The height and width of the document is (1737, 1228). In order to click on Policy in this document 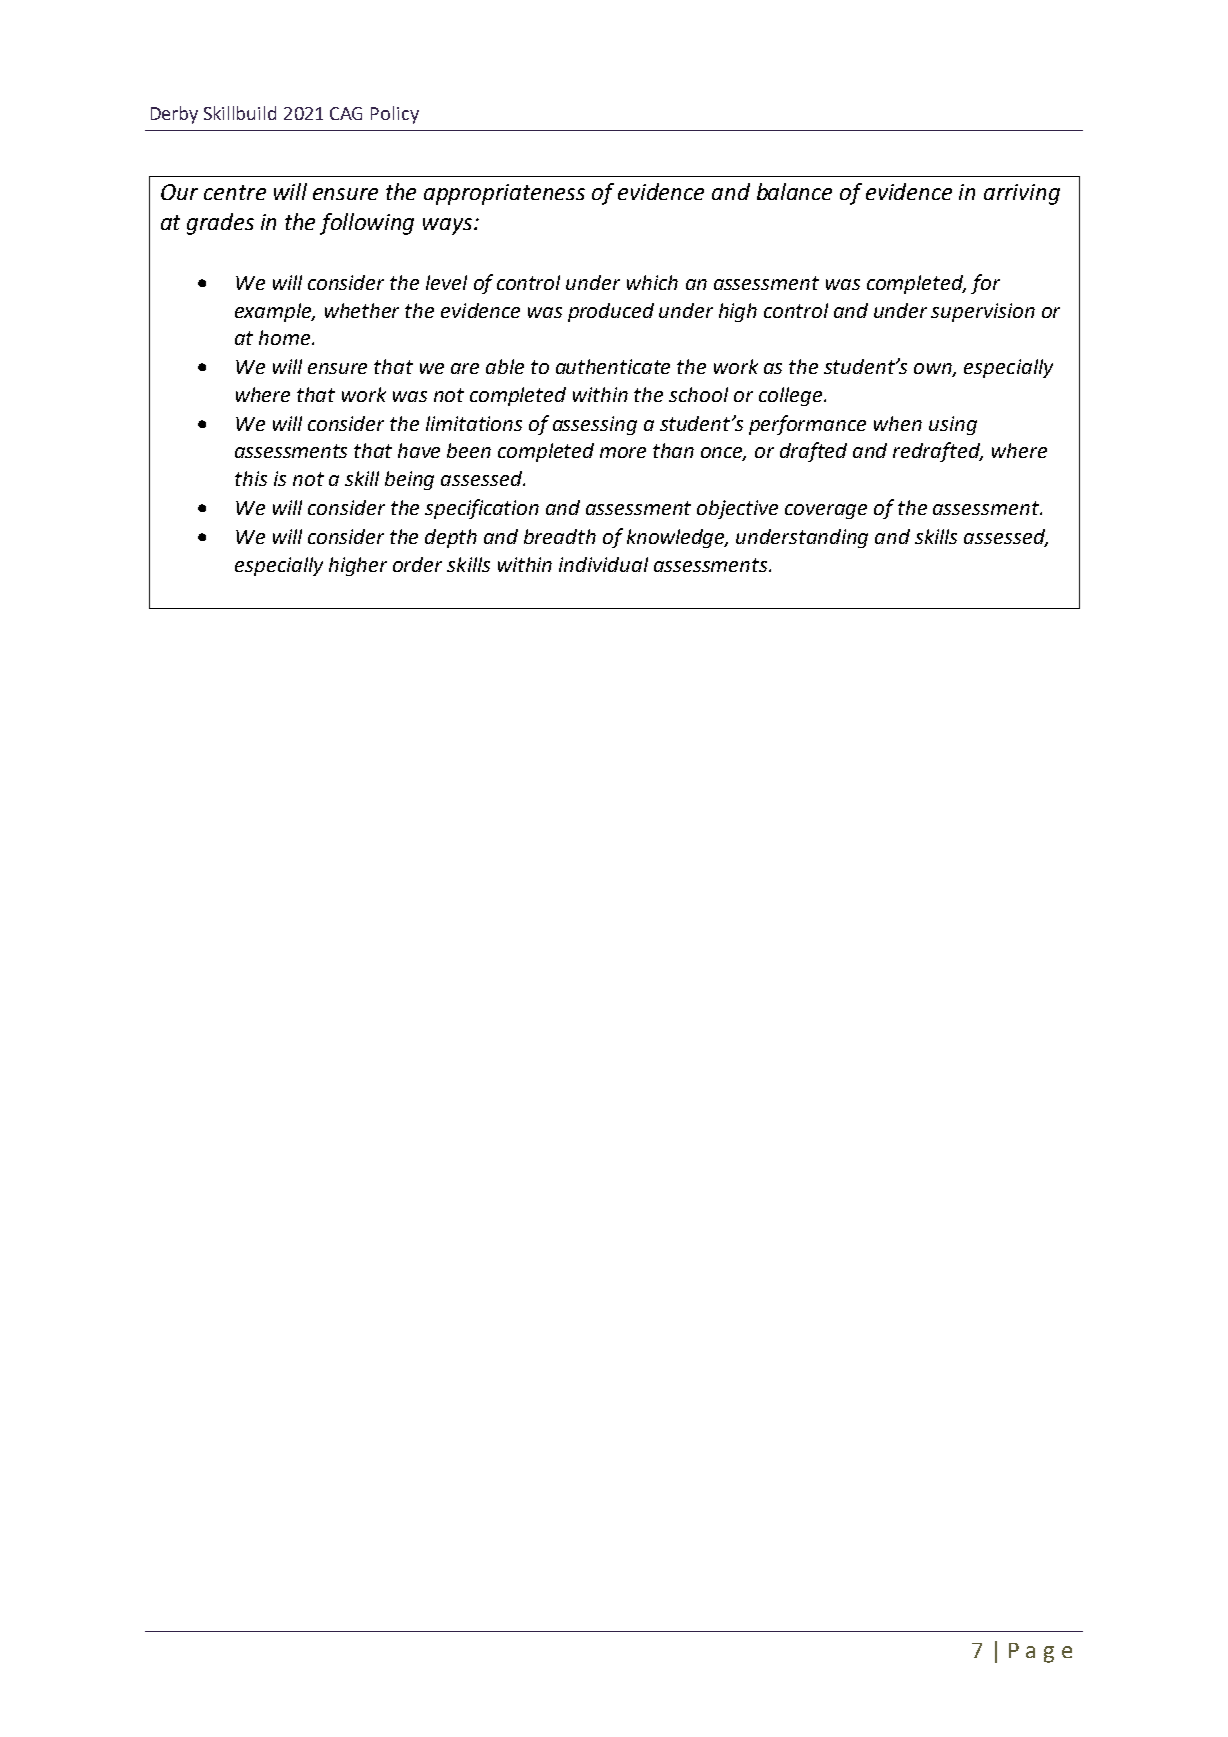, I will do `click(395, 115)`.
